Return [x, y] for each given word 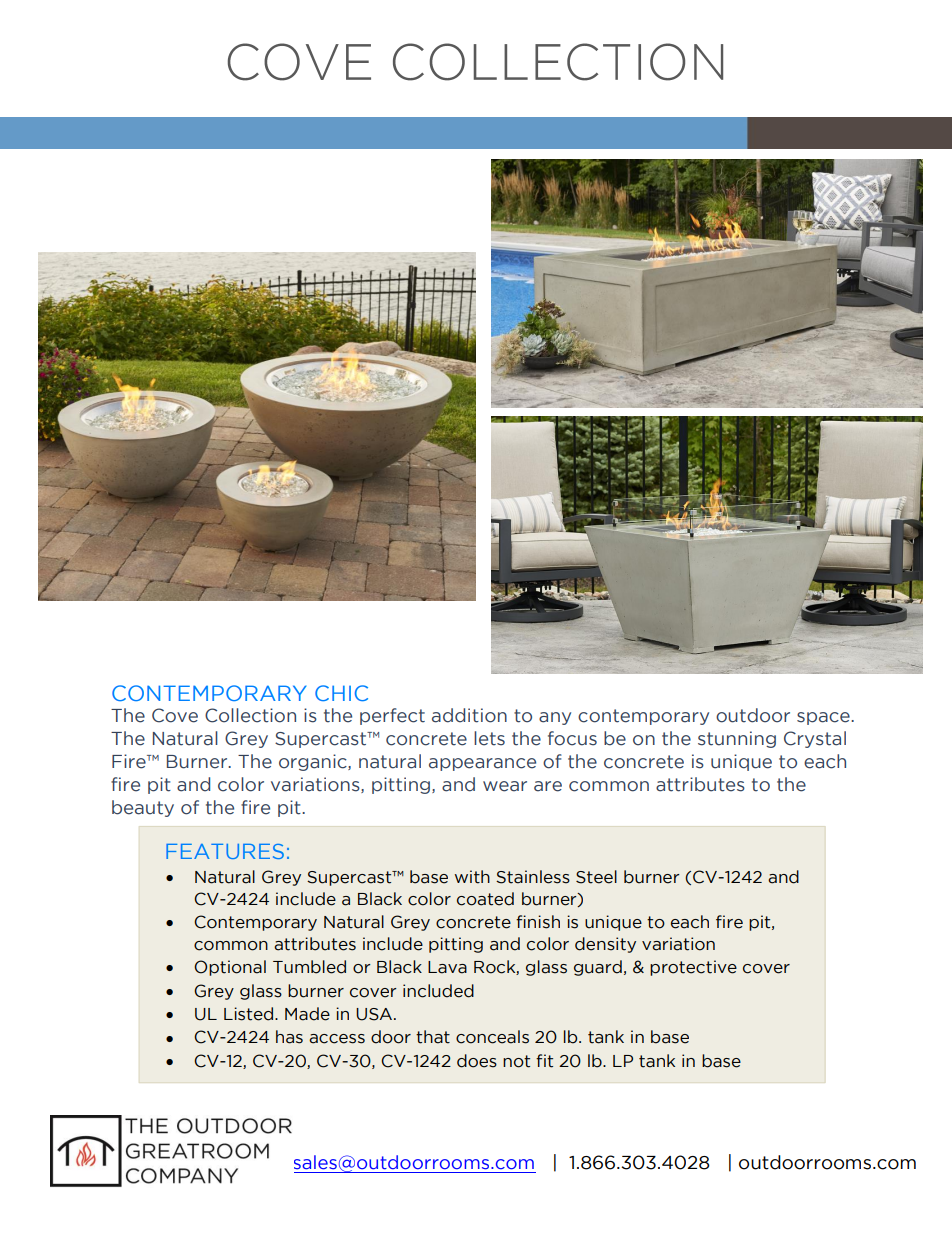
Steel [596, 877]
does [477, 1061]
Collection [250, 715]
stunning [737, 739]
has [289, 1037]
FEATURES [225, 851]
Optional [230, 968]
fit [544, 1061]
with [472, 877]
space [824, 718]
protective [693, 968]
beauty [143, 808]
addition [469, 715]
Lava [447, 967]
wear [505, 786]
